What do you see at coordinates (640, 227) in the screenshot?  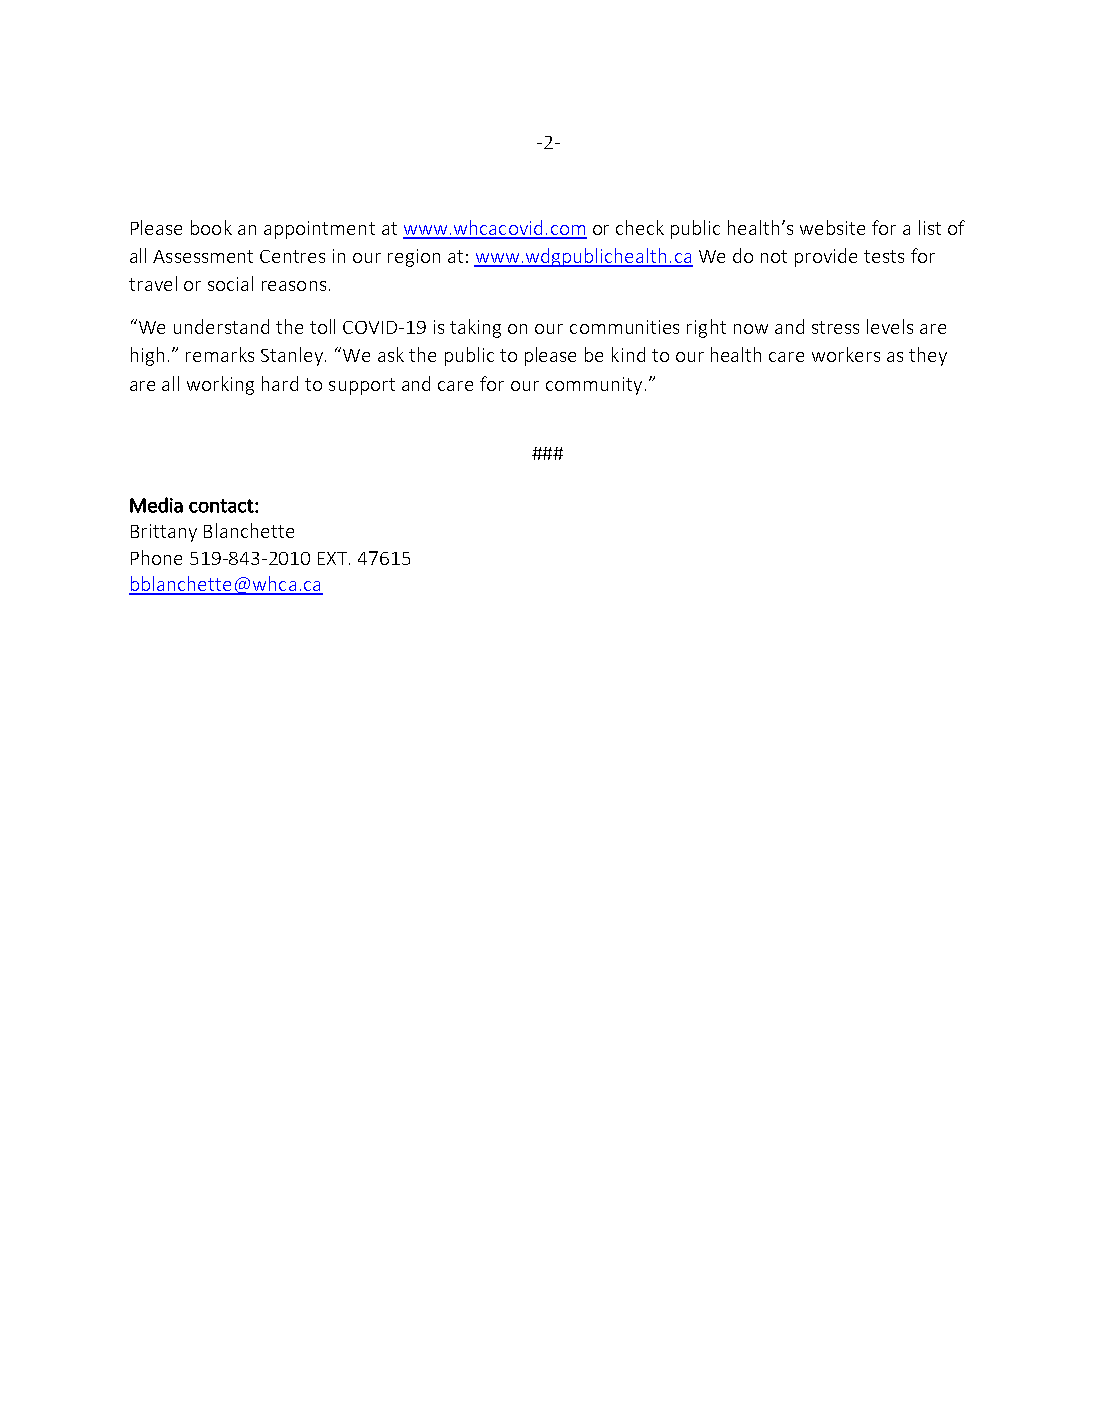 I see `check` at bounding box center [640, 227].
